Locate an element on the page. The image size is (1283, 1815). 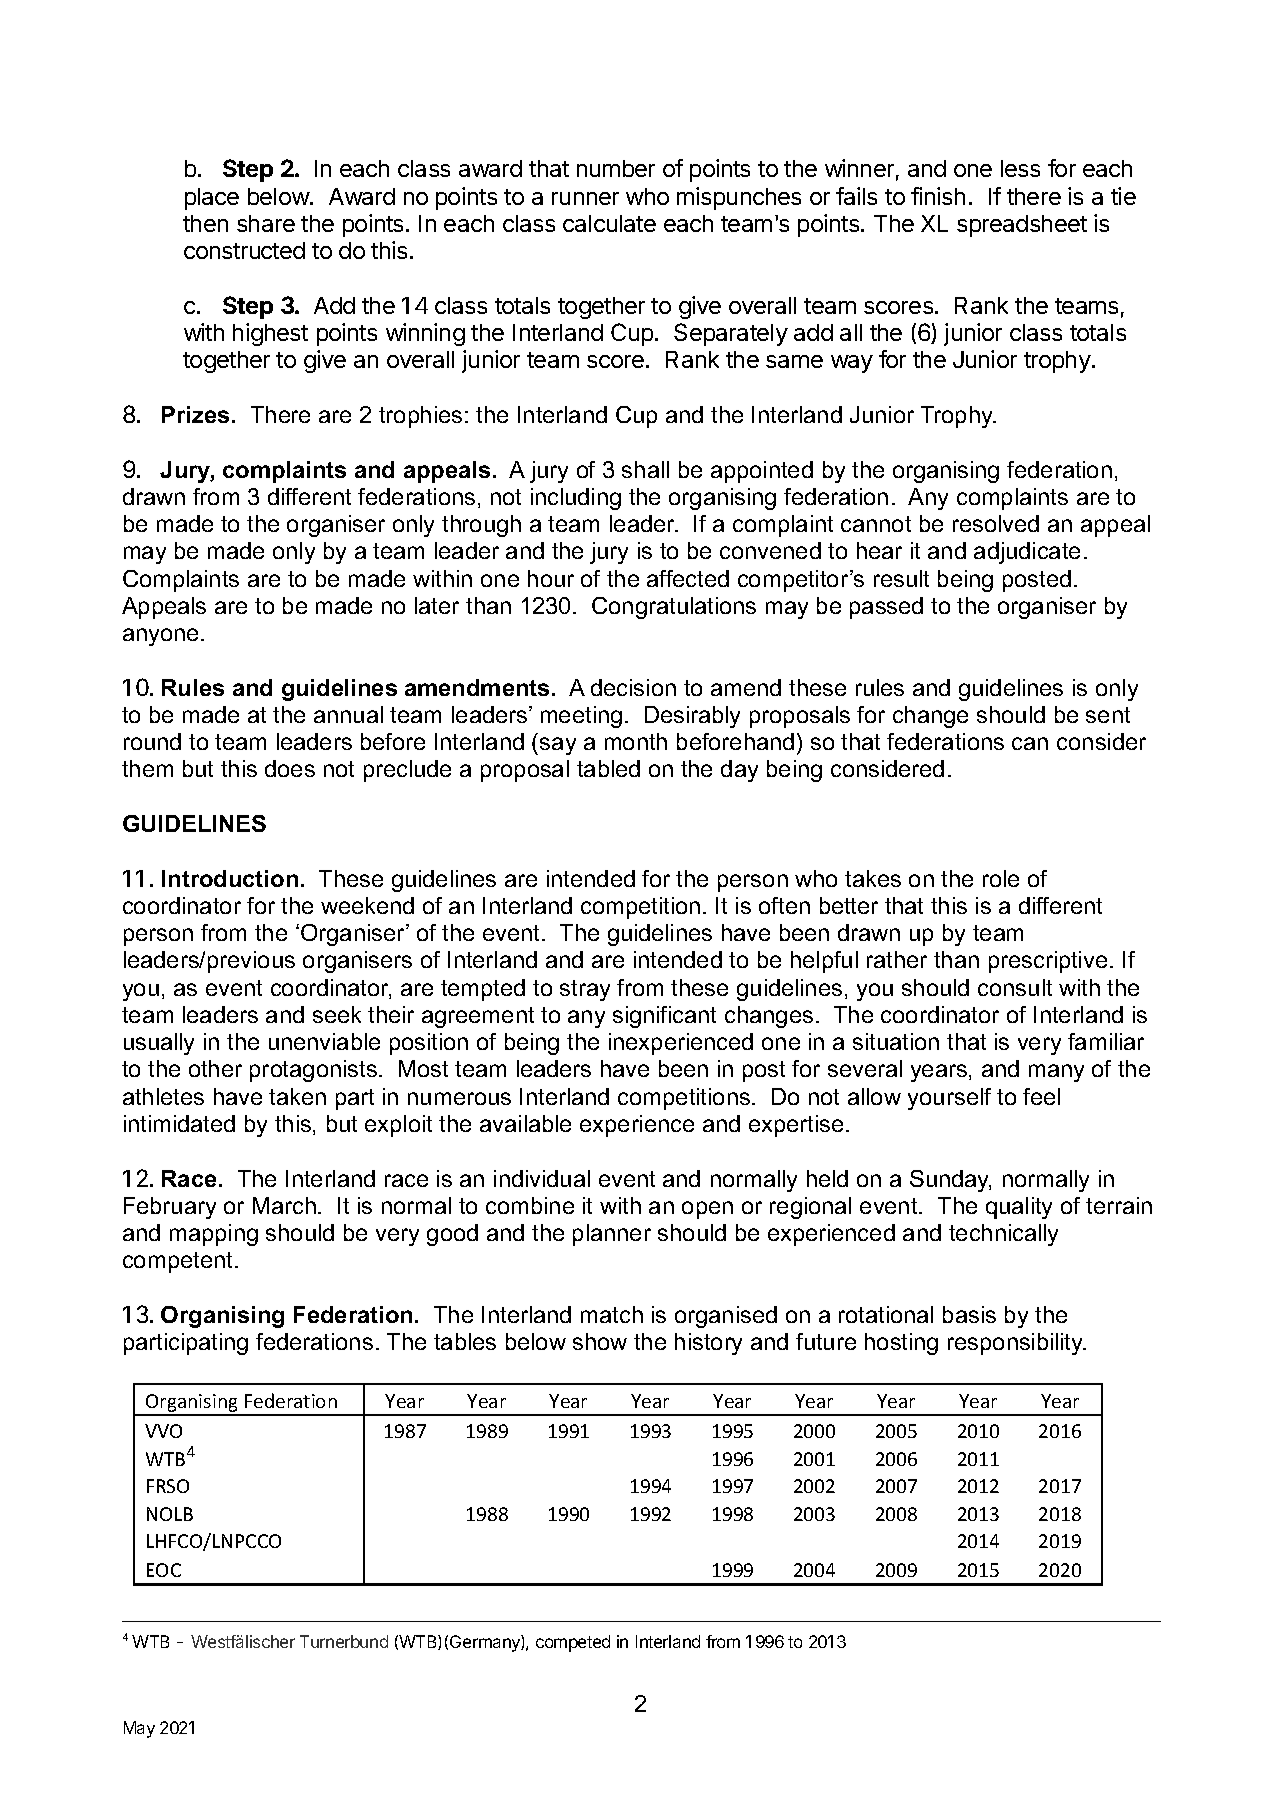
EOC is located at coordinates (164, 1570).
